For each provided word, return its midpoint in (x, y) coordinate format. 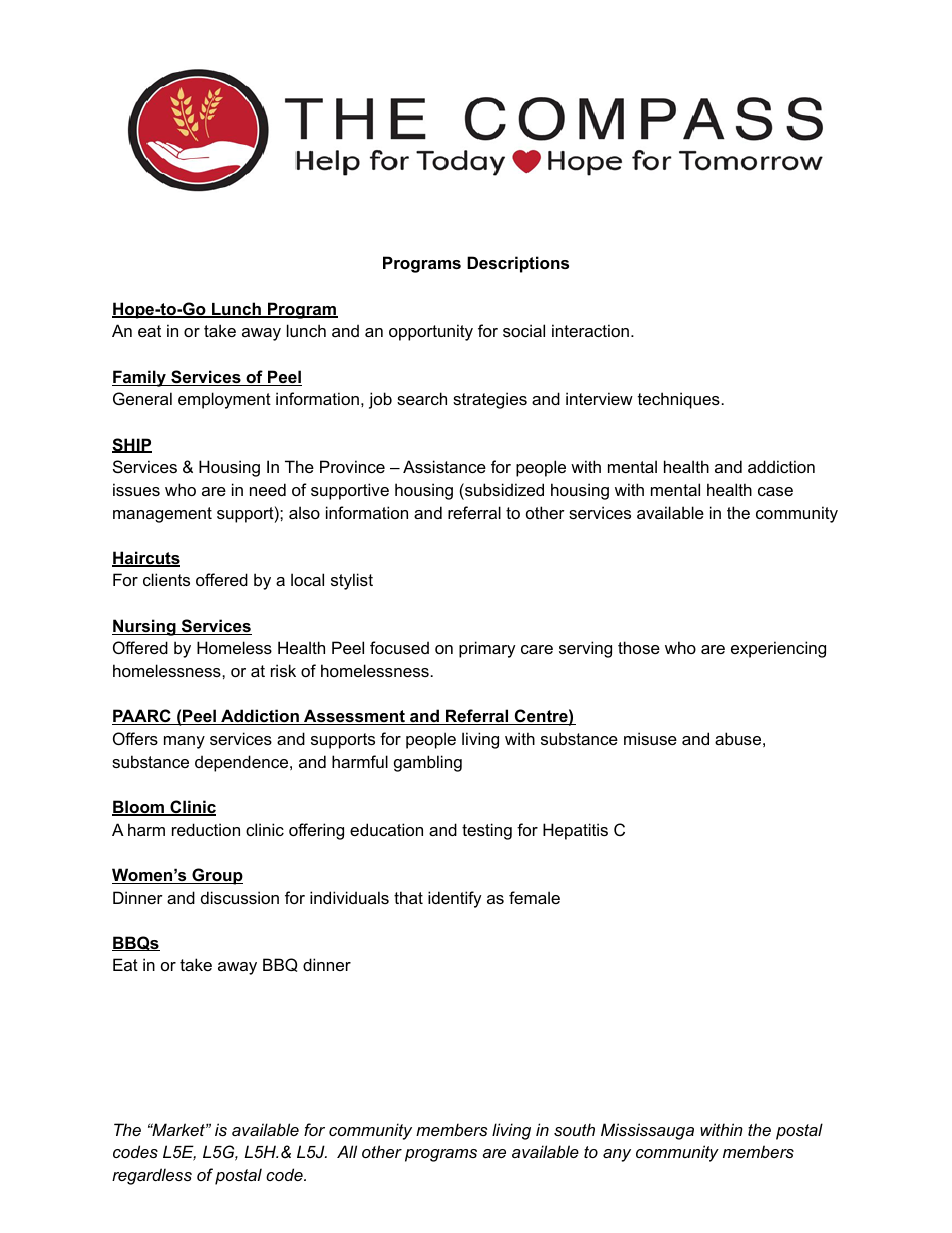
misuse (650, 738)
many (184, 742)
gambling (428, 763)
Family (140, 378)
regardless (152, 1176)
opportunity (431, 332)
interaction (590, 330)
